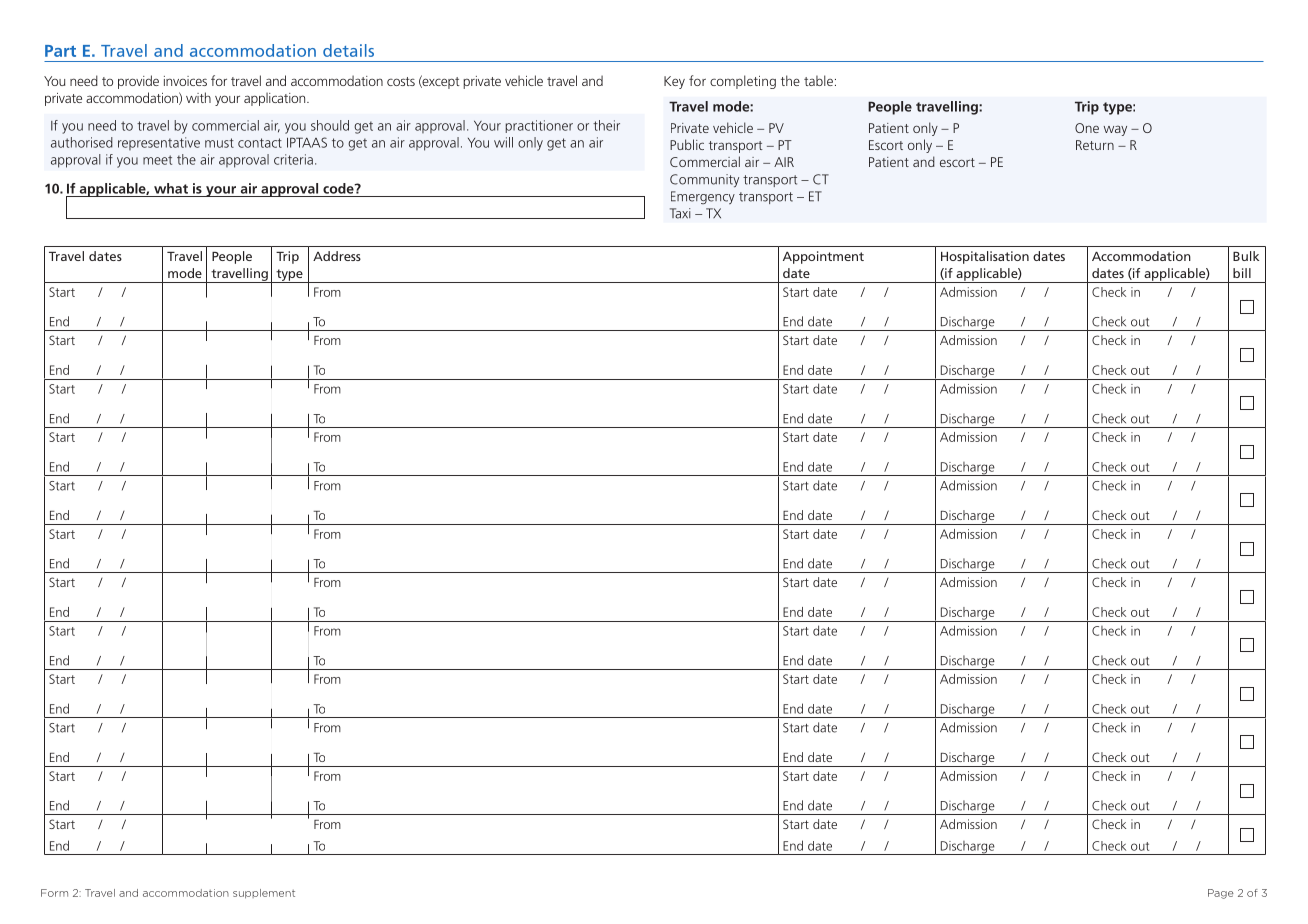  I want to click on Form, so click(54, 893).
